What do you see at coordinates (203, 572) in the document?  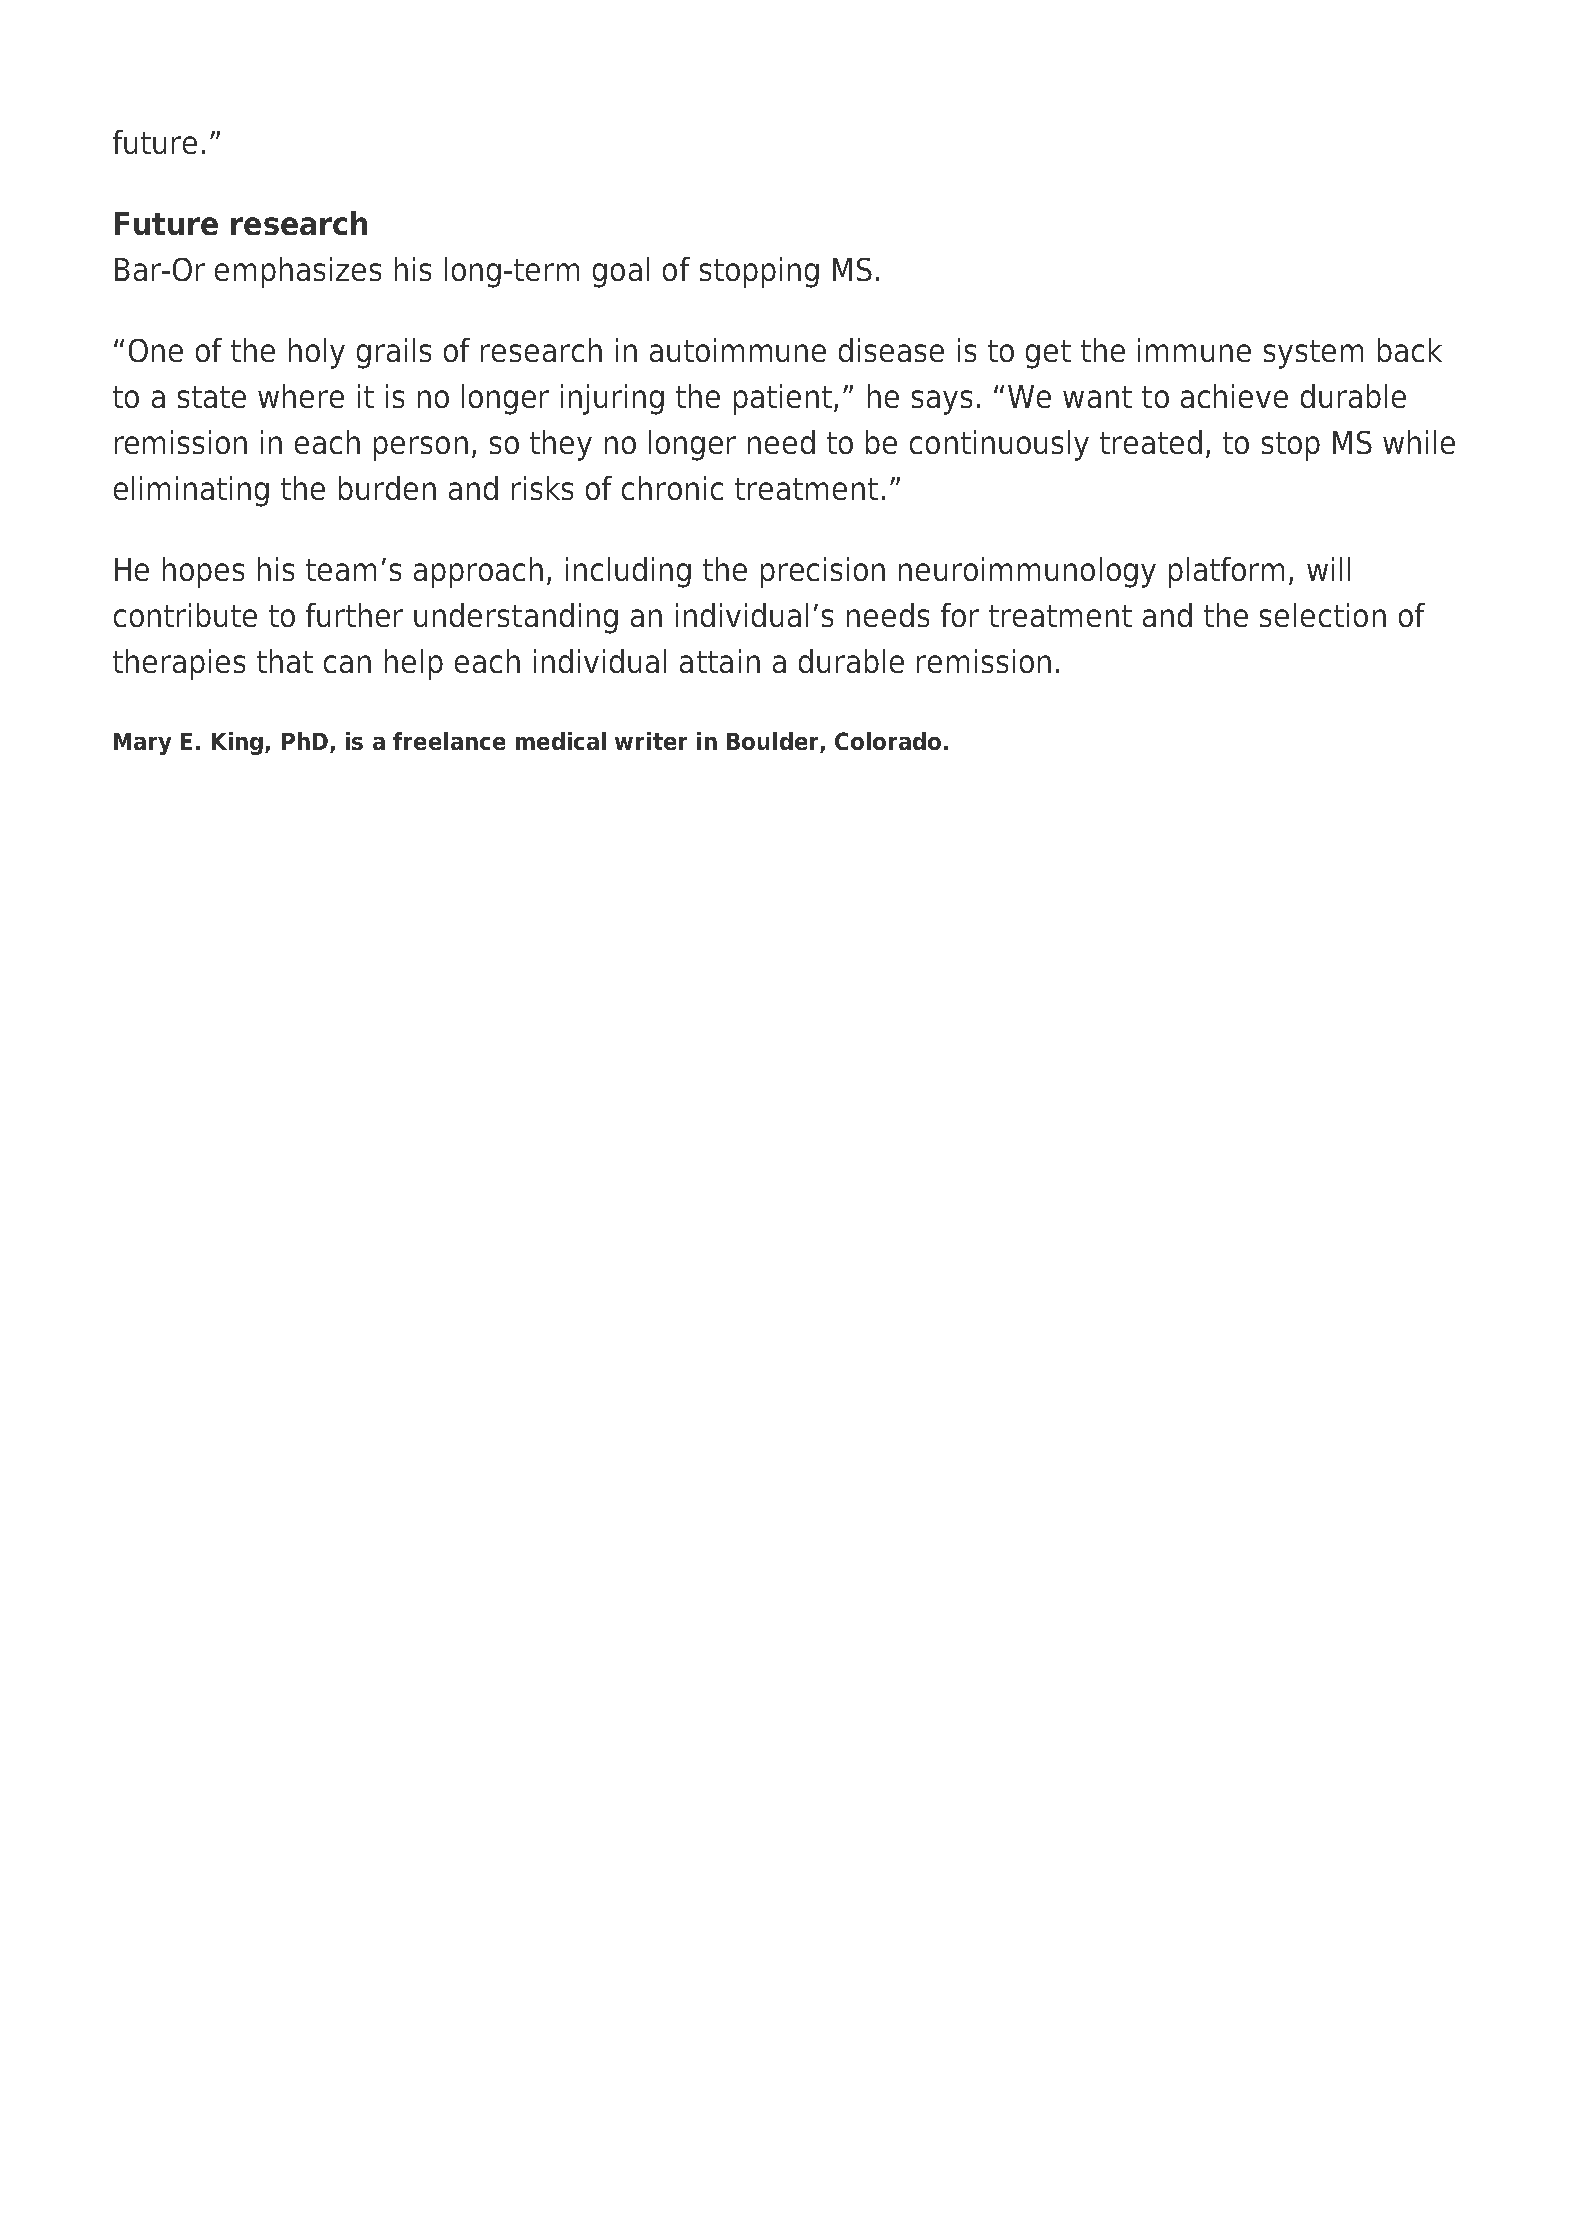 I see `hopes` at bounding box center [203, 572].
